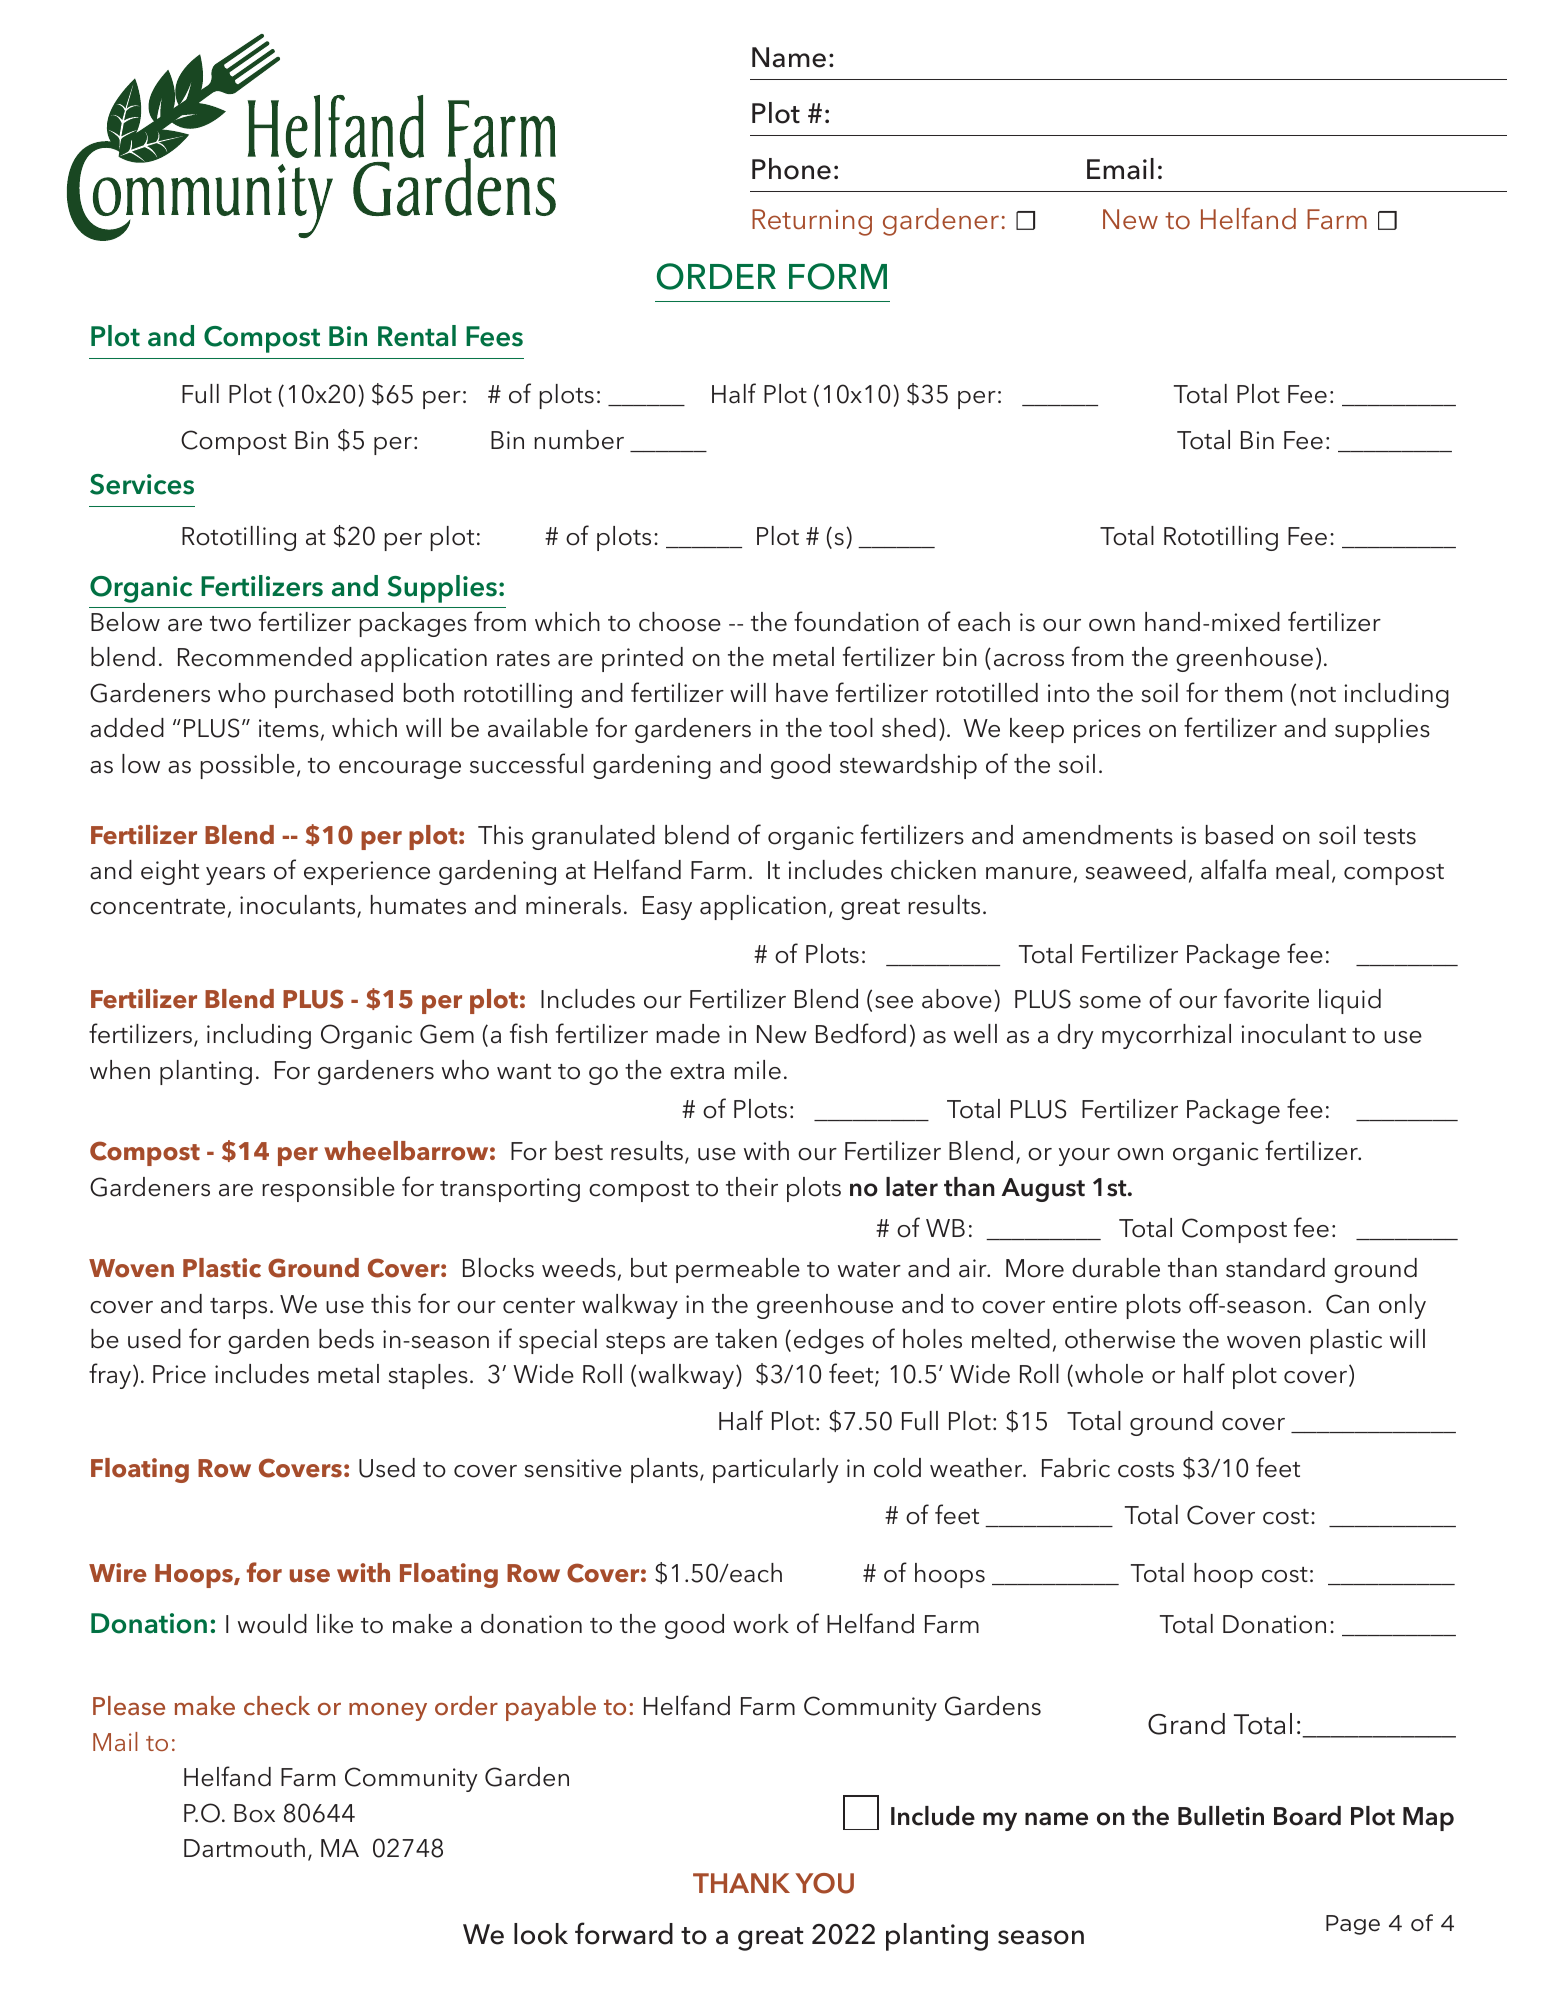 This screenshot has width=1549, height=2004. What do you see at coordinates (346, 1339) in the screenshot?
I see `beds` at bounding box center [346, 1339].
